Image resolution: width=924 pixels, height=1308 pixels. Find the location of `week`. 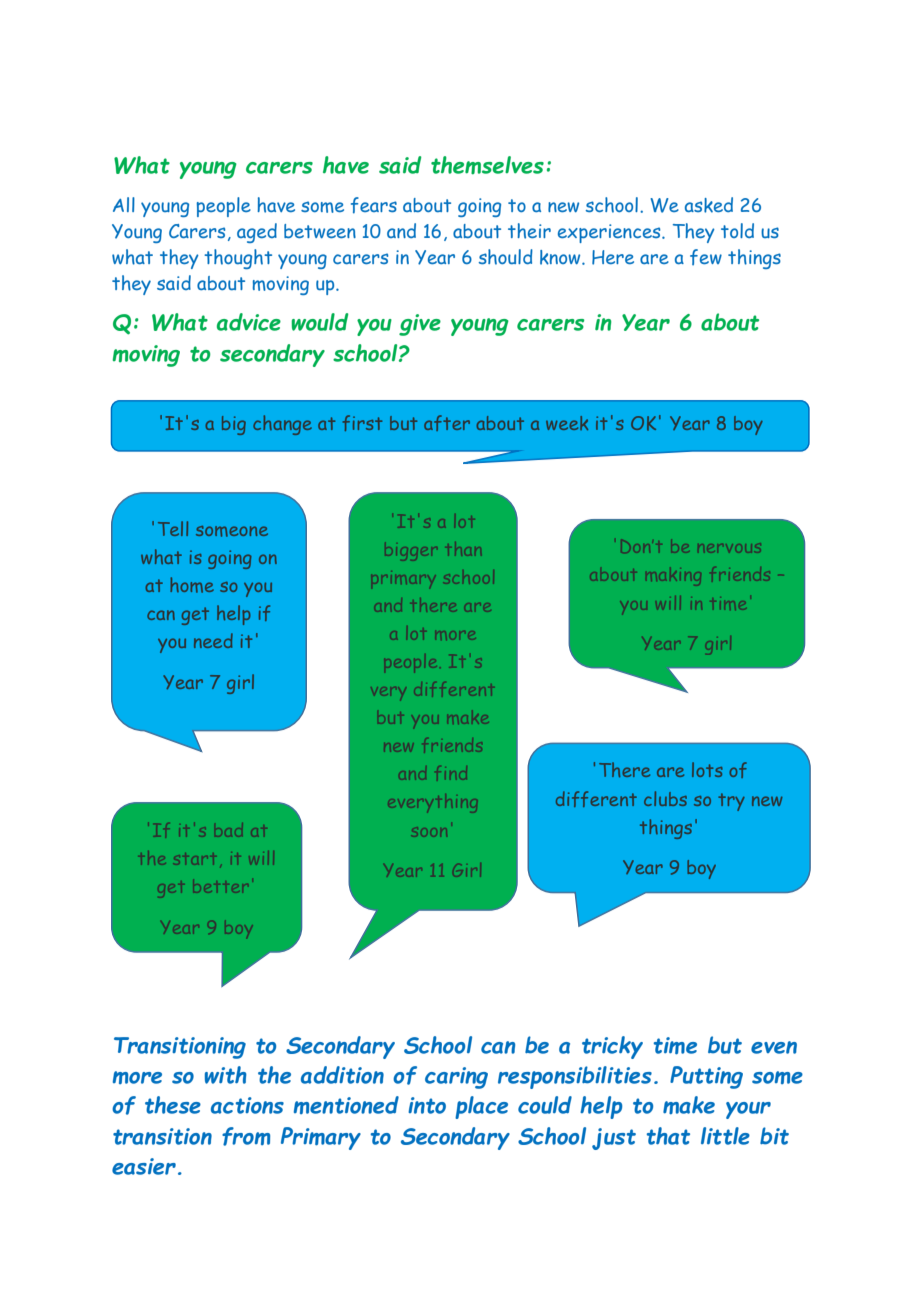

week is located at coordinates (567, 423).
